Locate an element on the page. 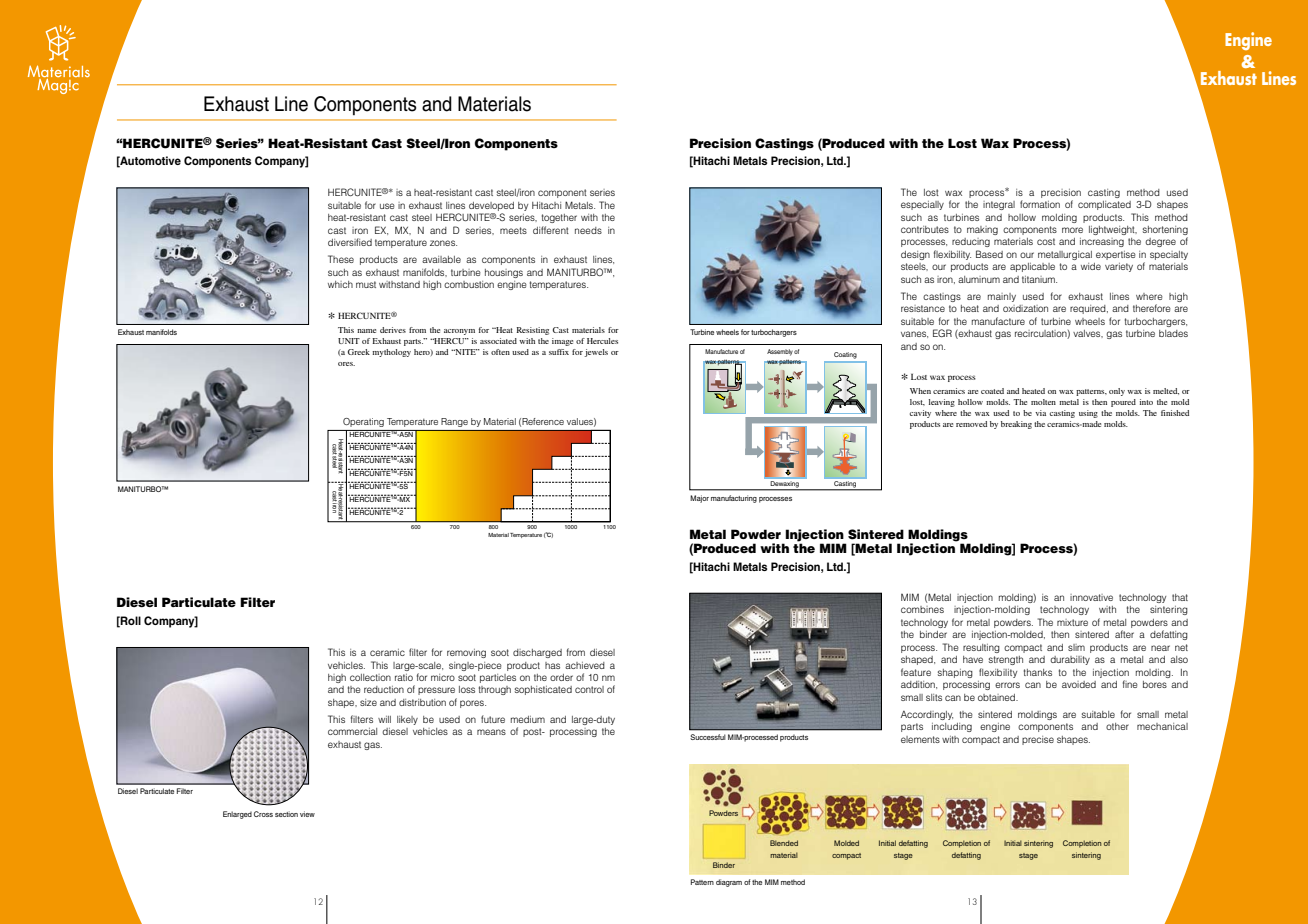 The height and width of the document is (924, 1308). removing is located at coordinates (466, 653).
